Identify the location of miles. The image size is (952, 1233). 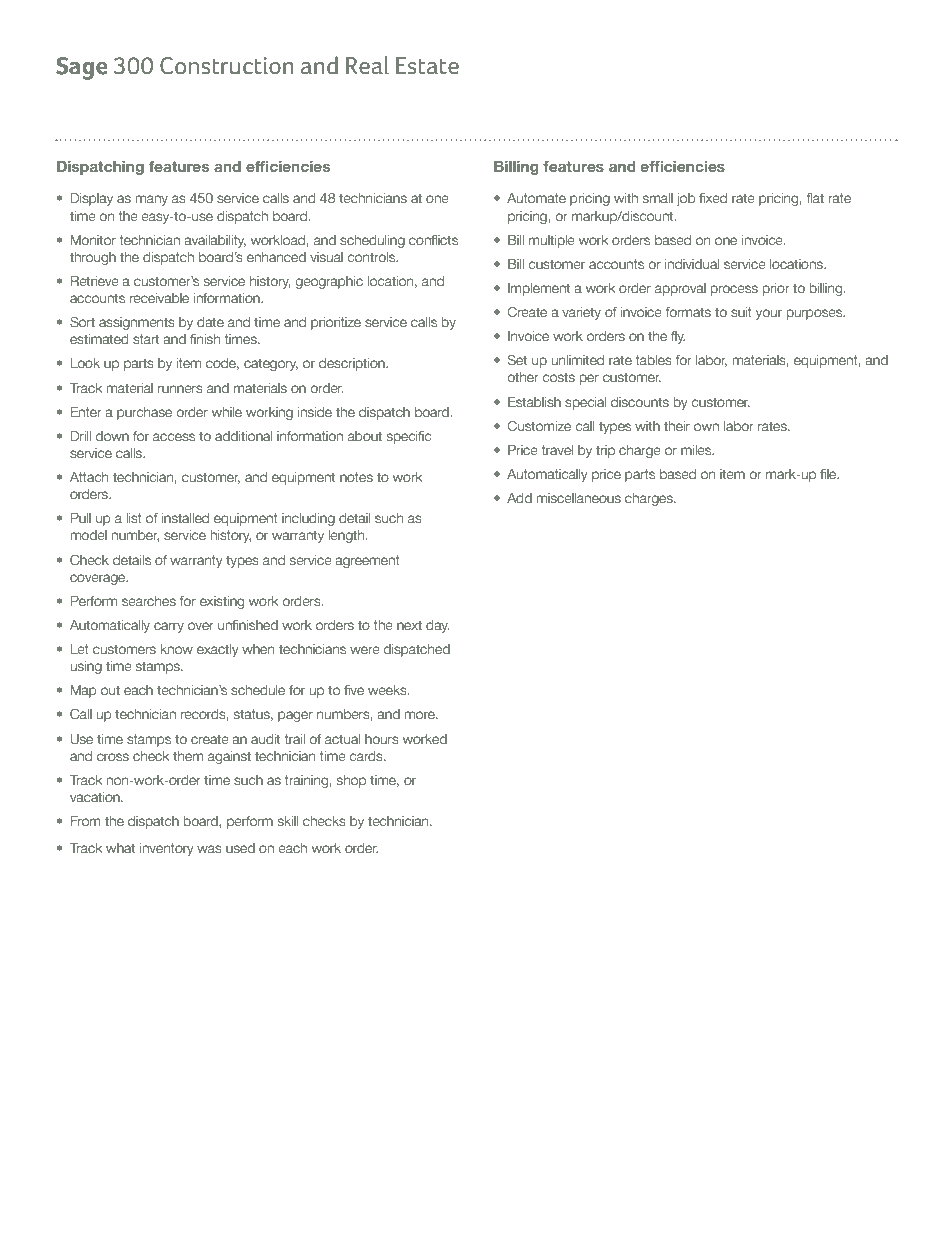
(697, 450).
